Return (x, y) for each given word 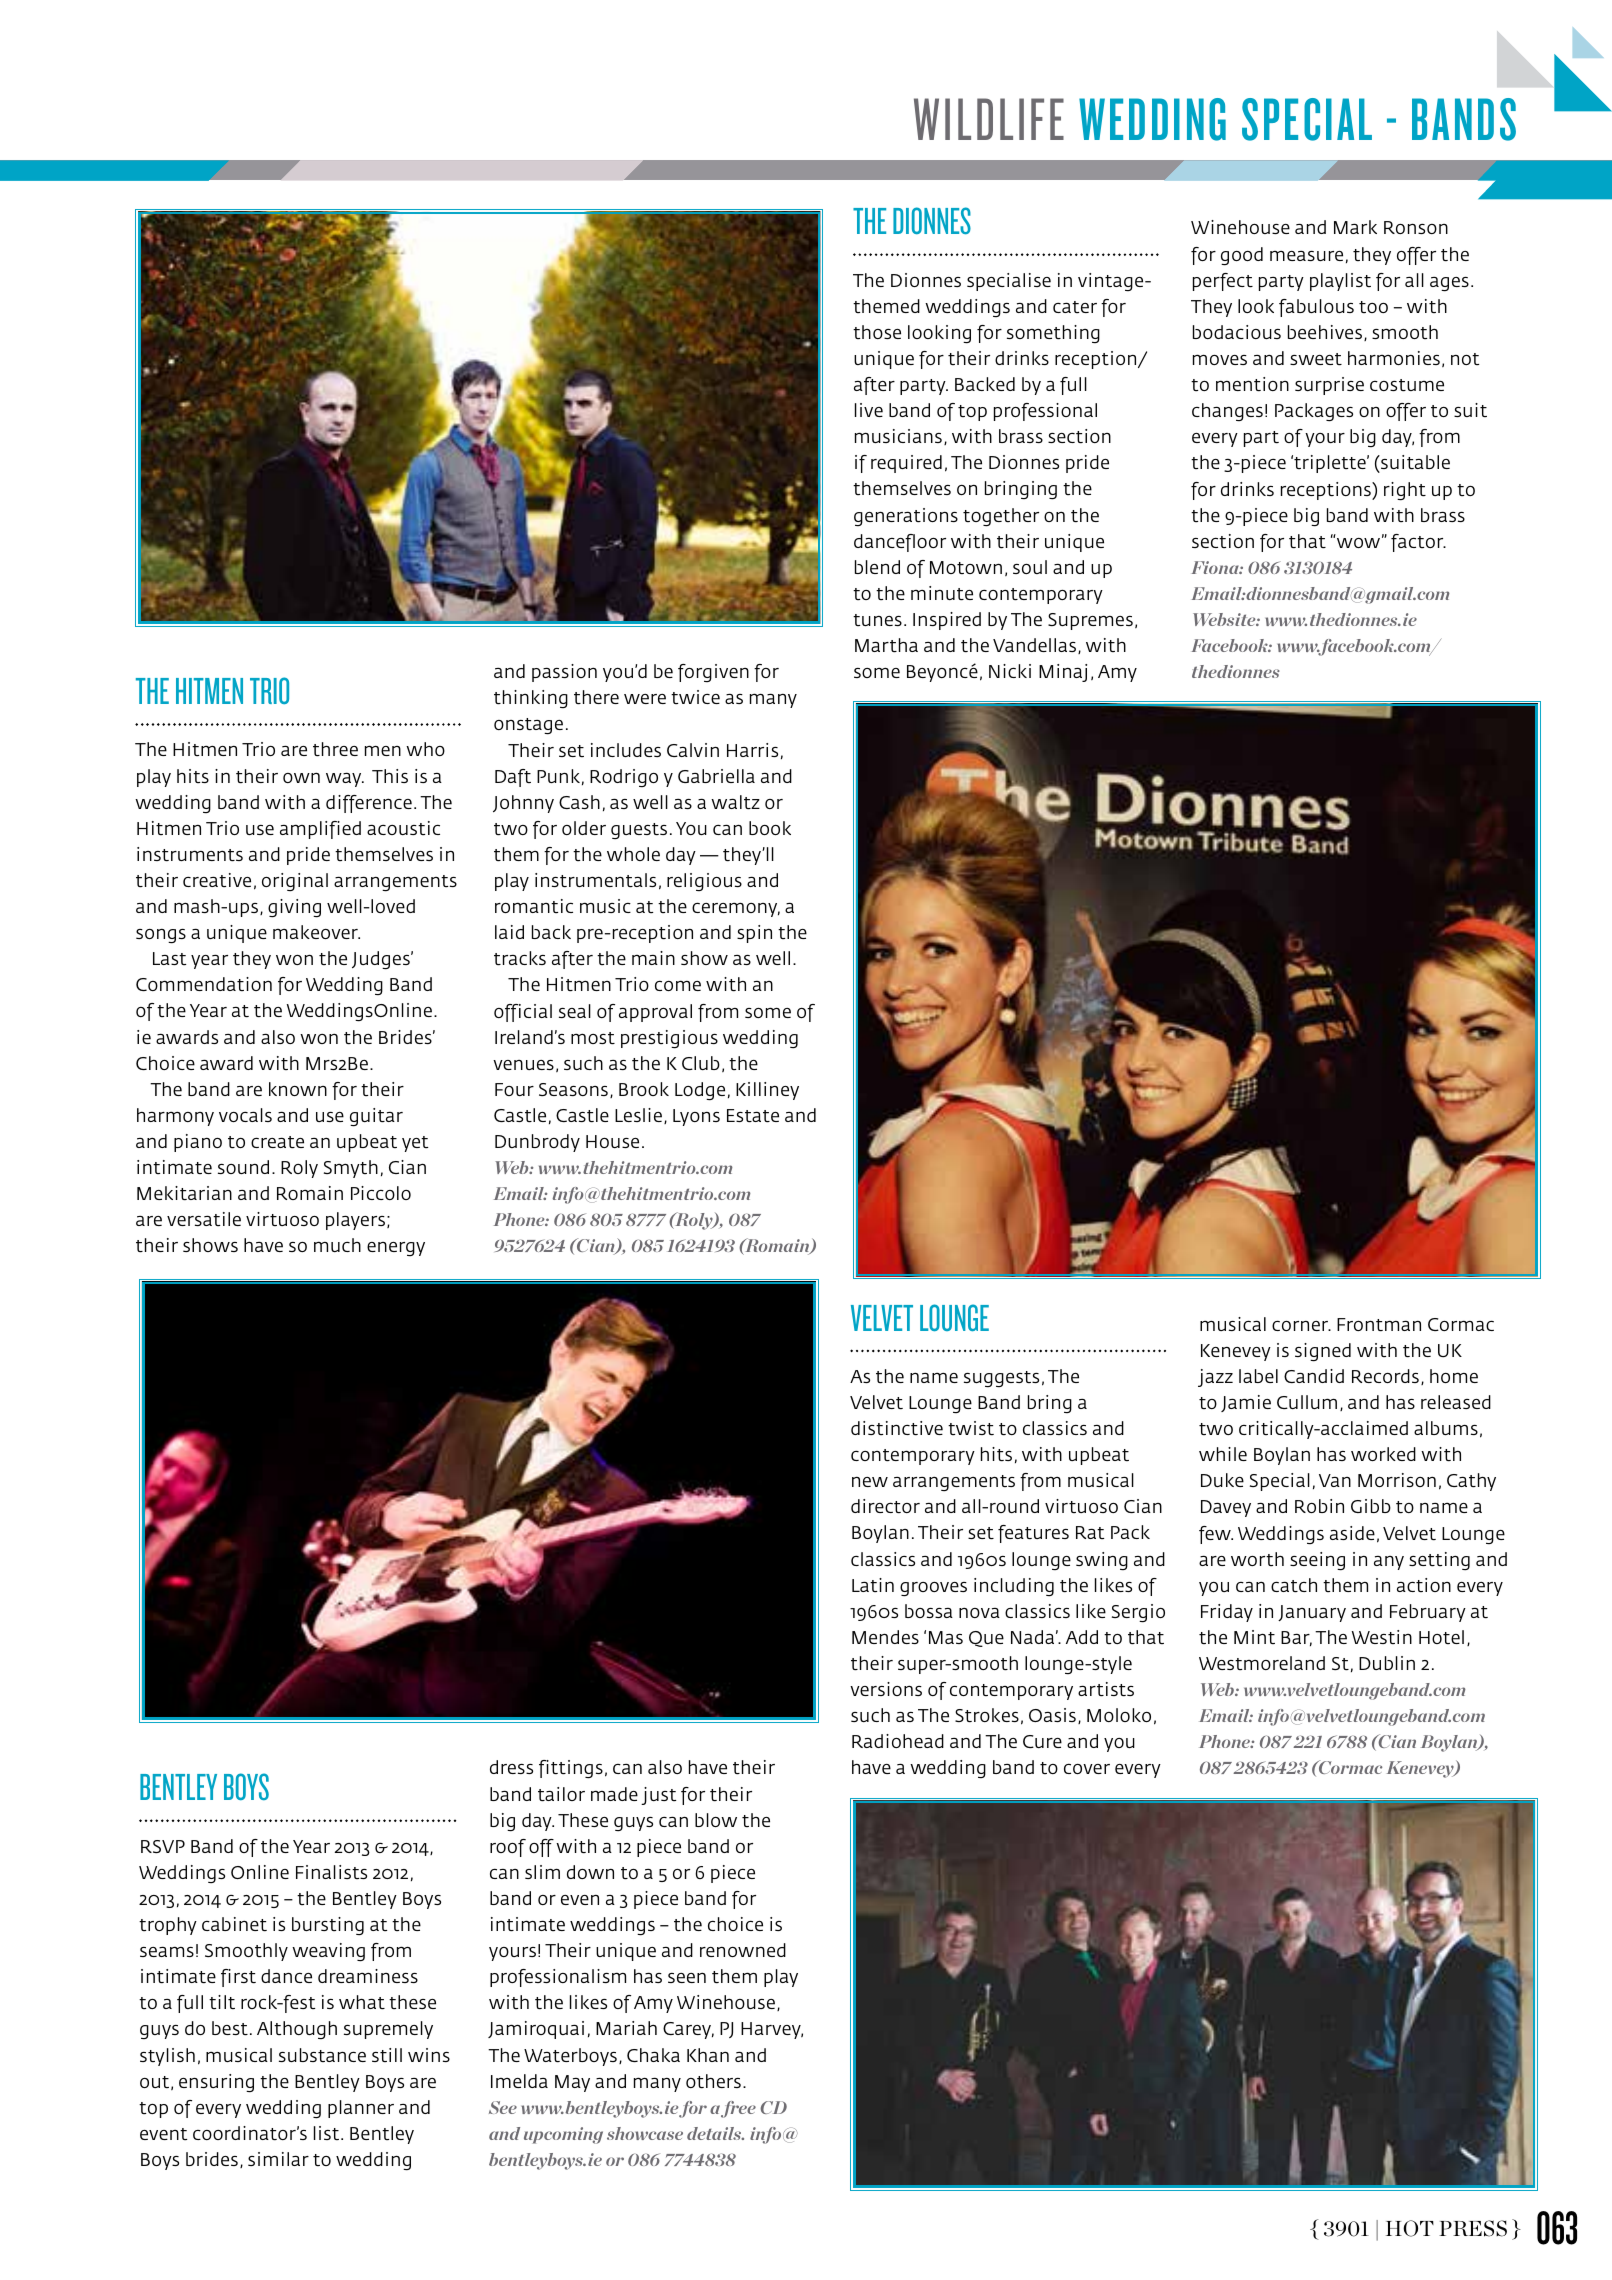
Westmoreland (1262, 1663)
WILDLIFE (989, 119)
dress (511, 1767)
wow (1360, 542)
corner (1301, 1325)
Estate (753, 1115)
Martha (886, 645)
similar (278, 2159)
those (877, 332)
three (335, 749)
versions (886, 1689)
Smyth (351, 1169)
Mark (1355, 227)
